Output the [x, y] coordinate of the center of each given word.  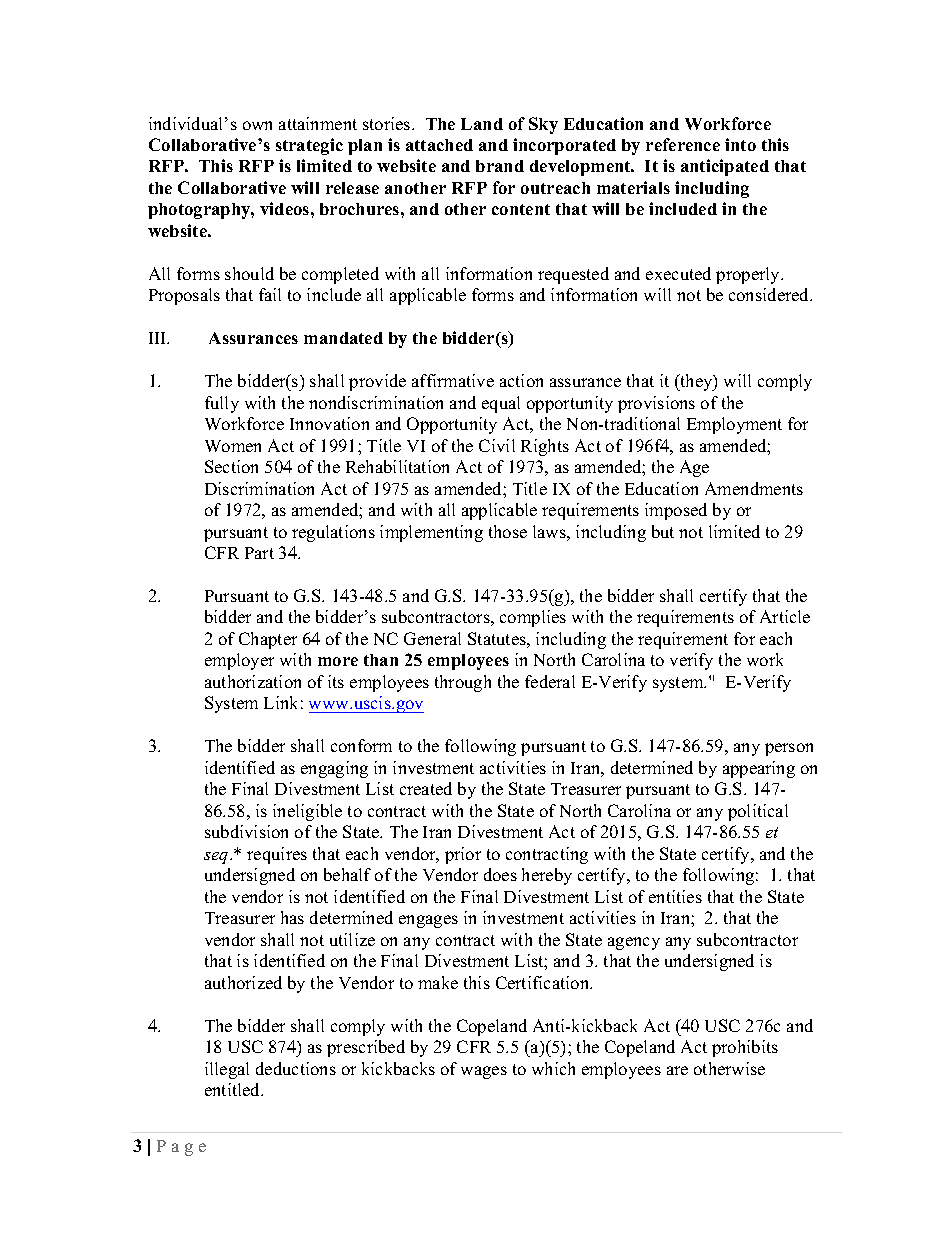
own [257, 125]
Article [785, 616]
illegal [227, 1070]
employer [239, 661]
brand [500, 166]
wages [484, 1072]
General [432, 638]
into [740, 144]
